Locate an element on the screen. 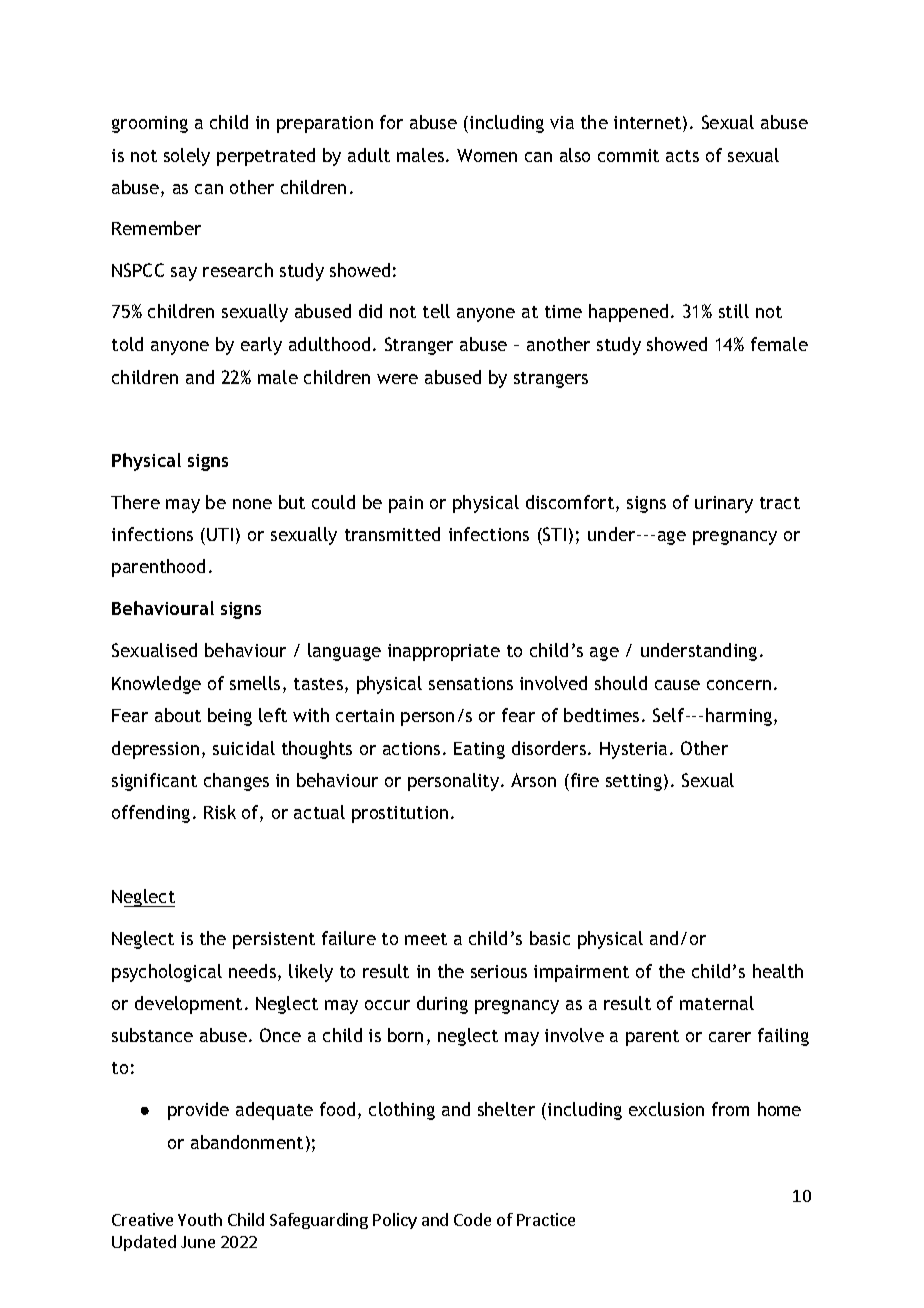 This screenshot has width=924, height=1308. acts is located at coordinates (682, 156).
